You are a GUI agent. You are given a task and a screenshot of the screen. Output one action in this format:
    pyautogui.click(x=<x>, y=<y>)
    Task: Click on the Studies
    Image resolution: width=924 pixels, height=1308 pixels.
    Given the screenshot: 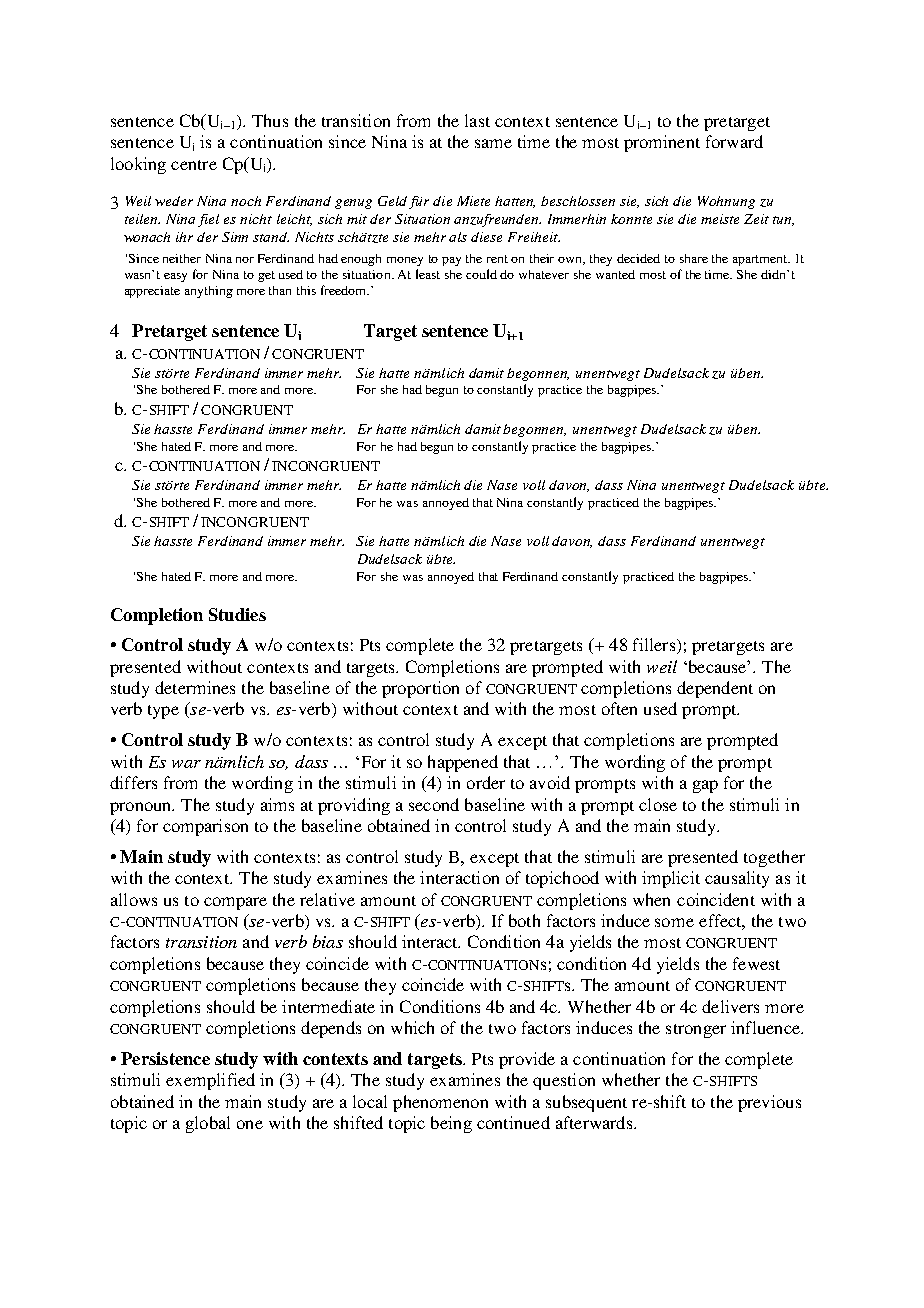 What is the action you would take?
    pyautogui.click(x=237, y=614)
